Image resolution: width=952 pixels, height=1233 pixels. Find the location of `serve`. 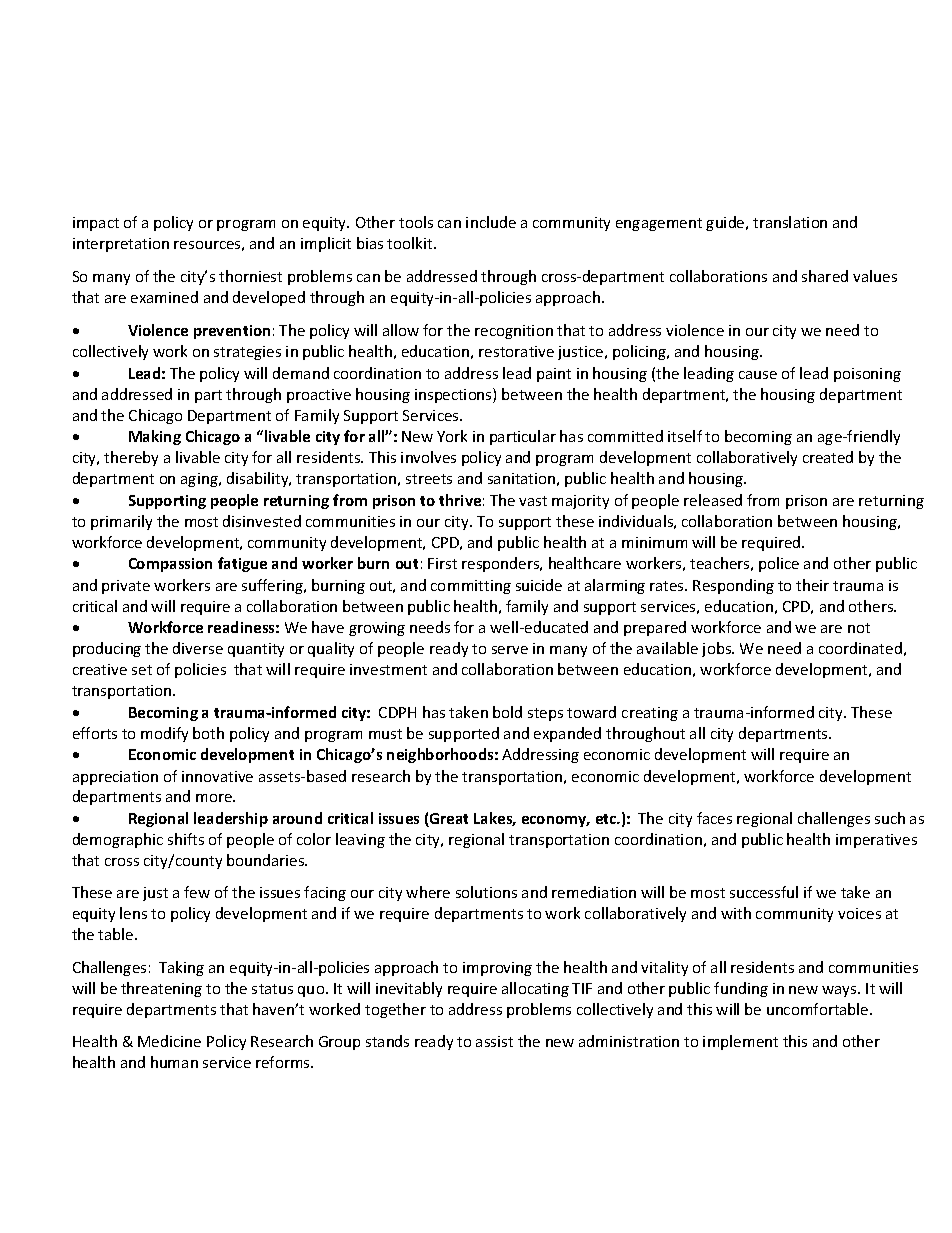

serve is located at coordinates (510, 650).
